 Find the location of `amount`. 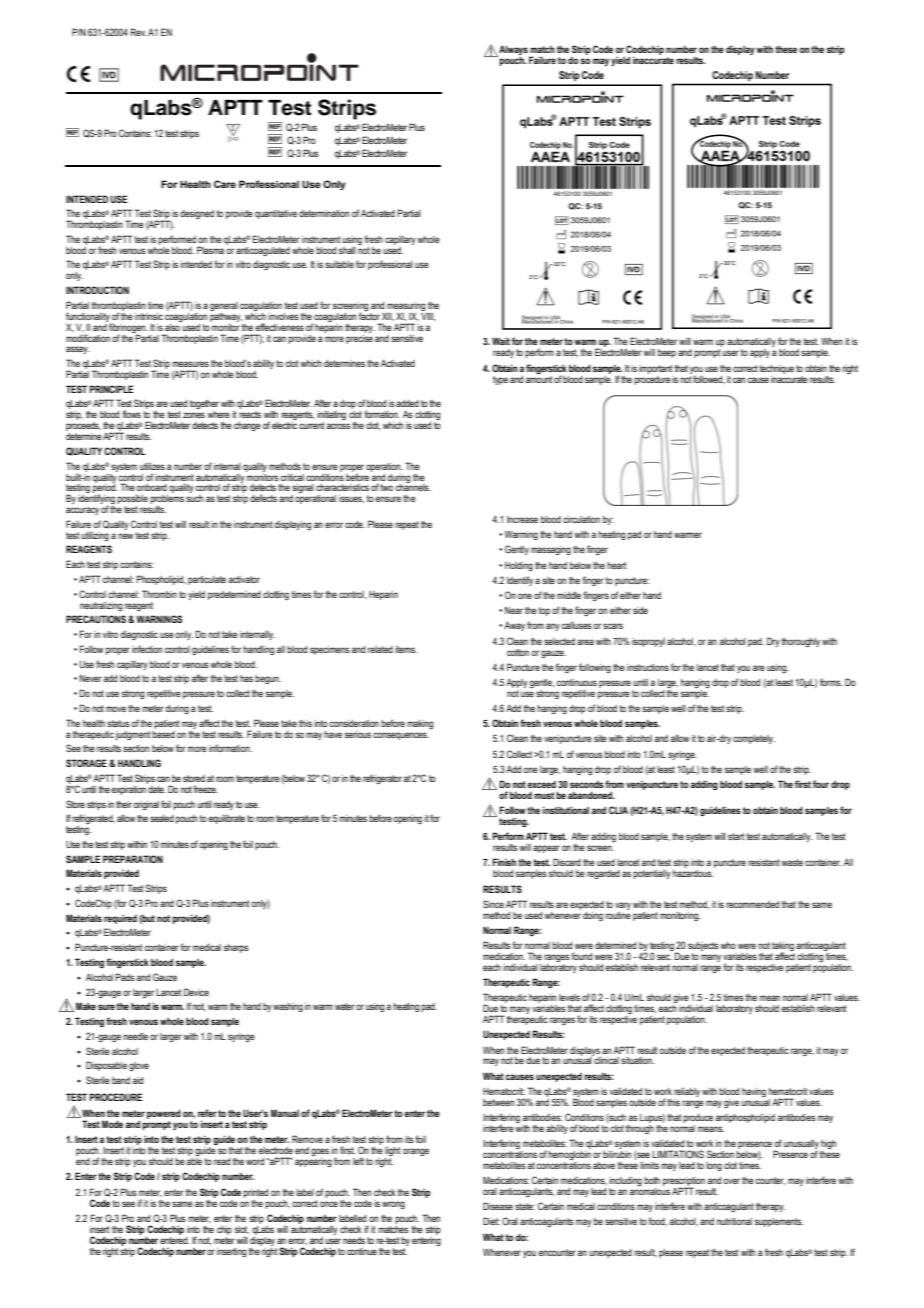

amount is located at coordinates (539, 378).
